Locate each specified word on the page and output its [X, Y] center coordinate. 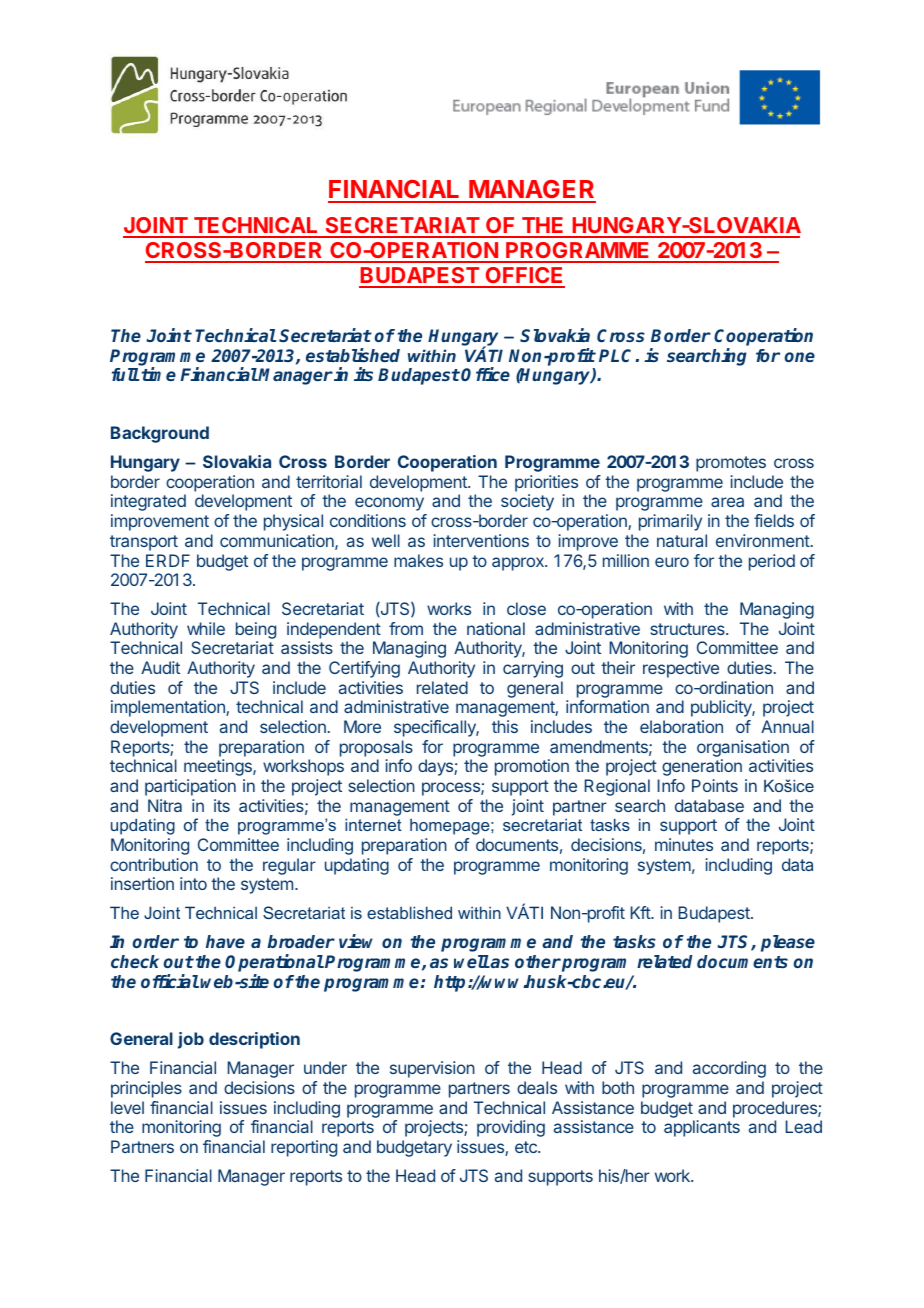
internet [373, 824]
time [159, 374]
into [193, 883]
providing [511, 1128]
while [206, 628]
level [127, 1107]
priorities [546, 483]
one [800, 357]
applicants [702, 1128]
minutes [684, 844]
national [496, 628]
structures [688, 629]
